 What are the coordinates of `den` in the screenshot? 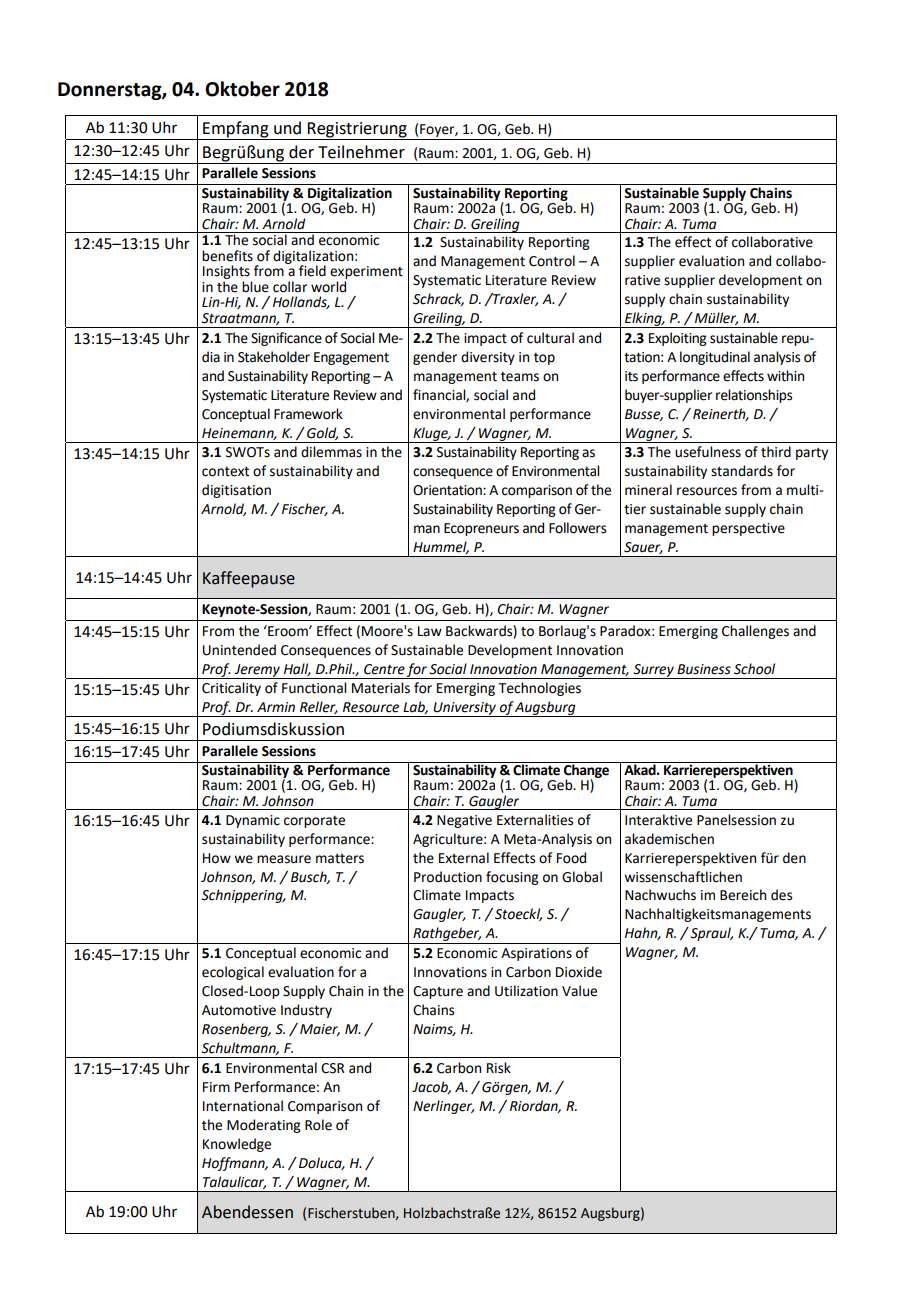 It's located at (794, 858).
